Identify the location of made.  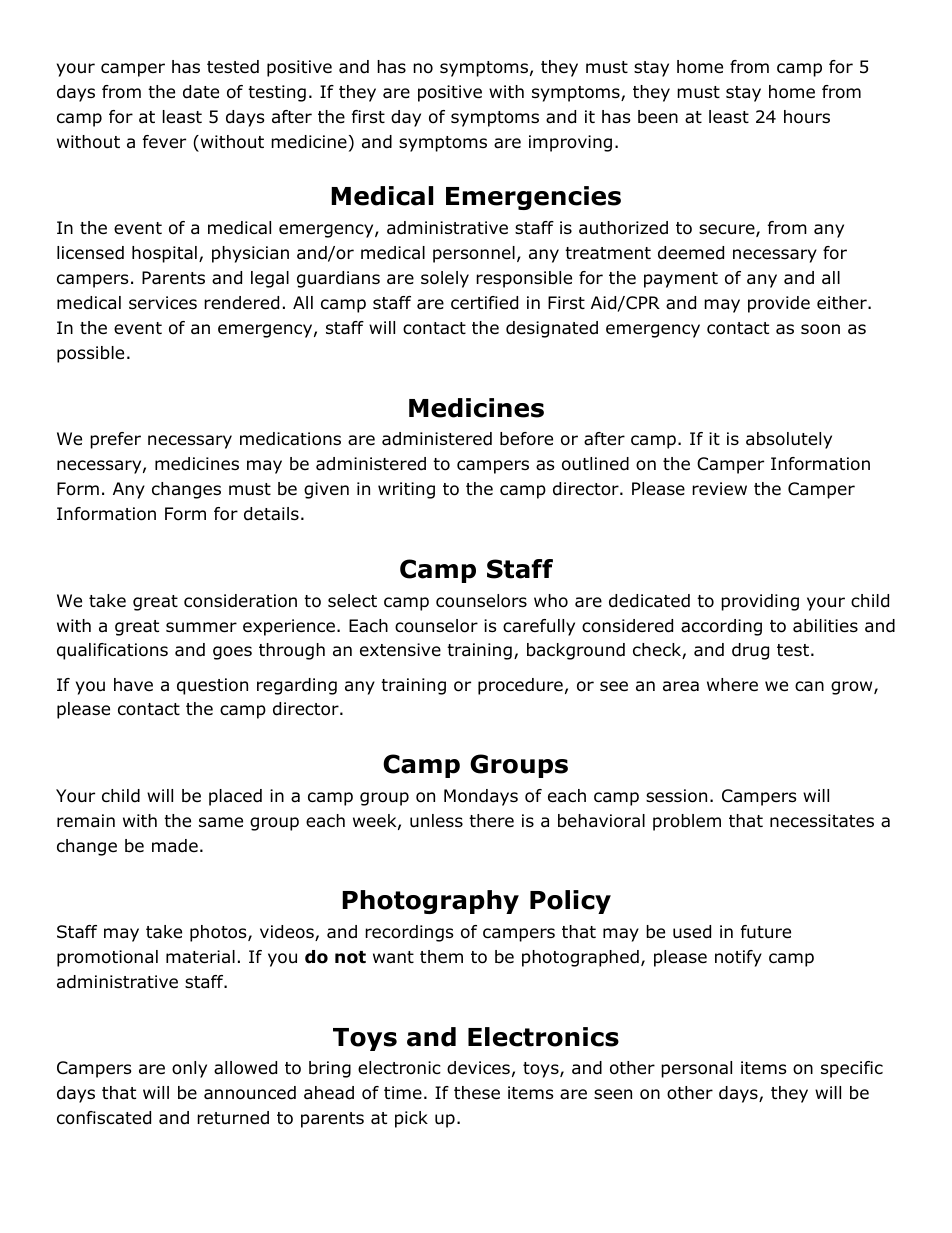
(175, 846).
